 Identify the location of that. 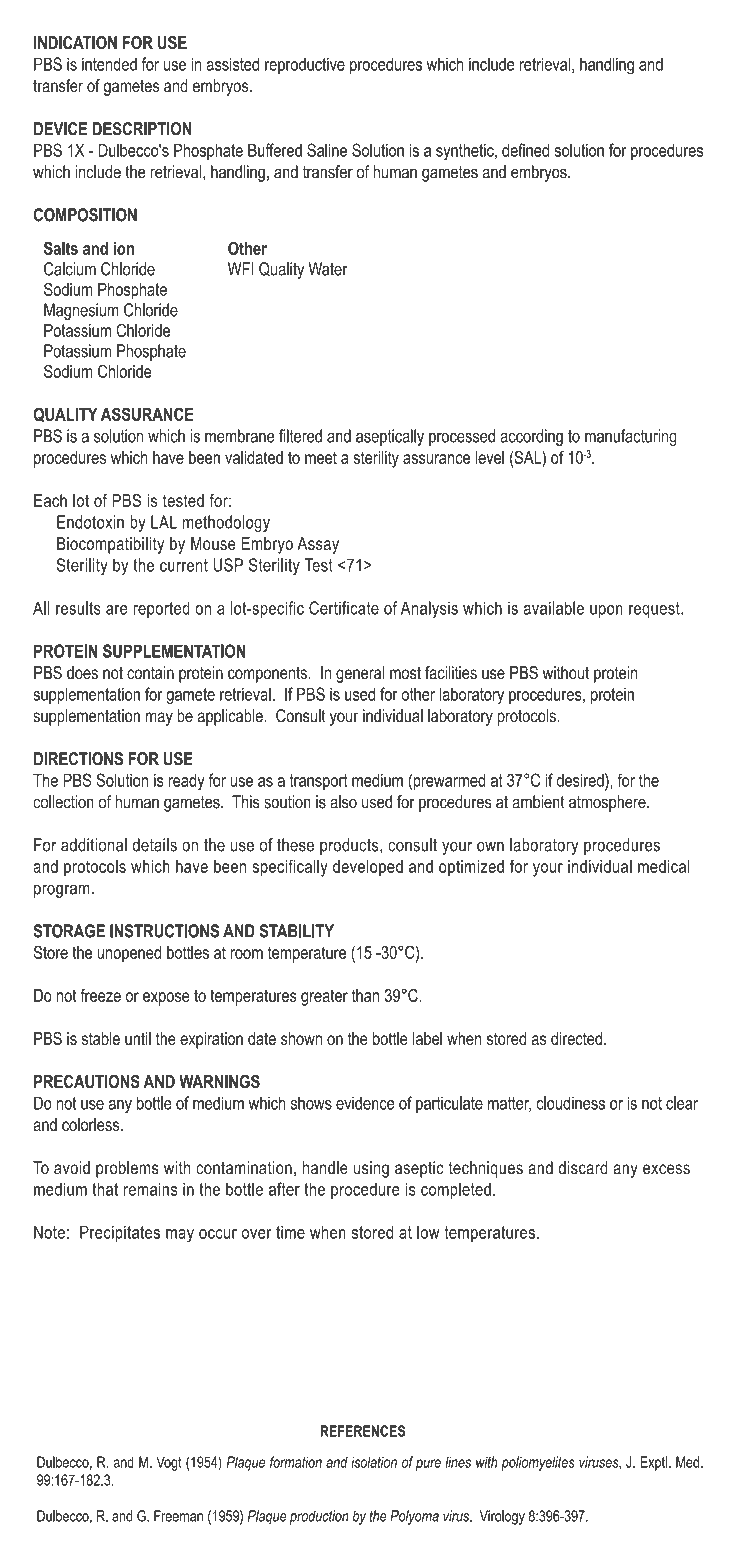
(105, 1189).
